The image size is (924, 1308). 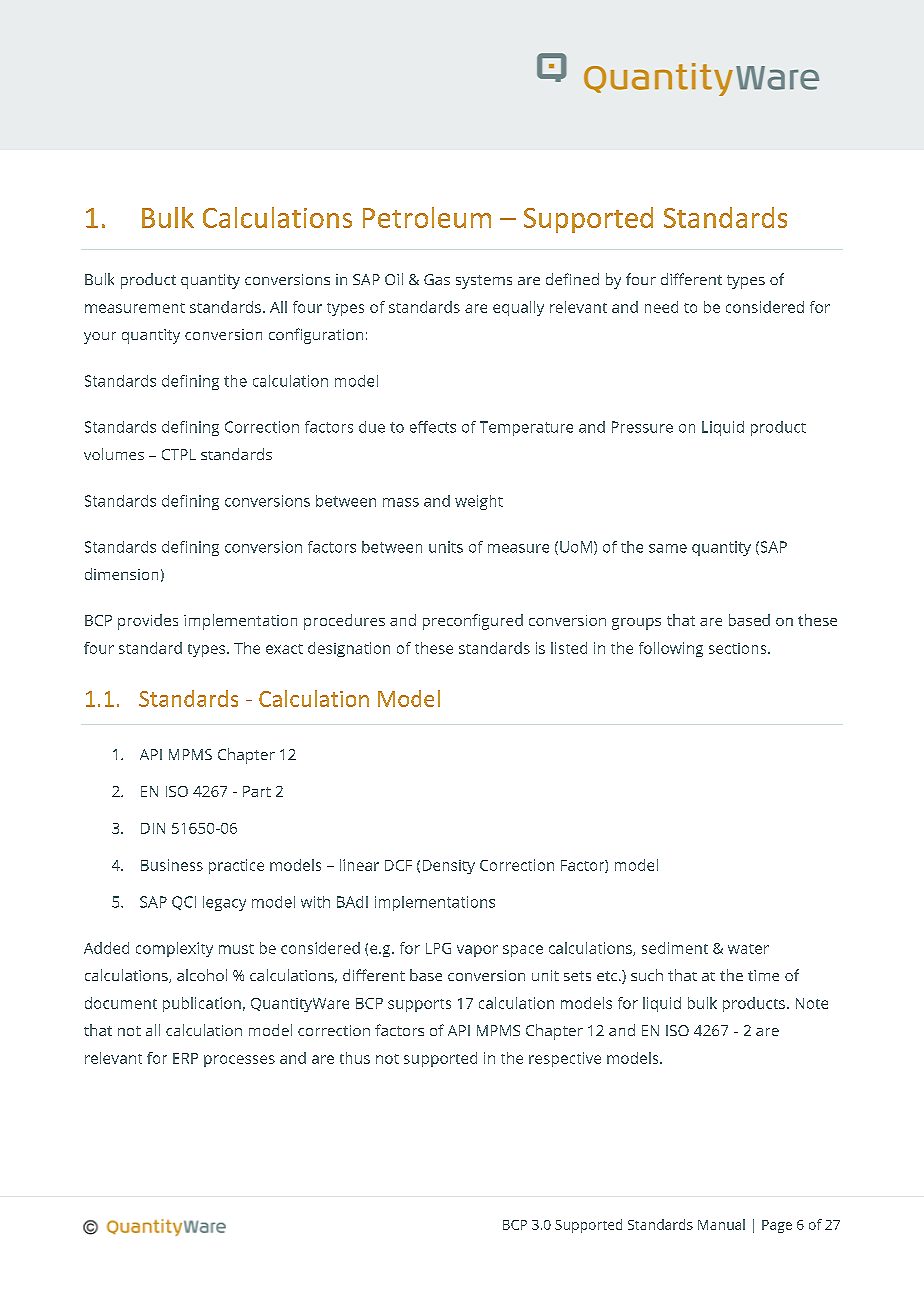 I want to click on Gas, so click(x=437, y=279).
